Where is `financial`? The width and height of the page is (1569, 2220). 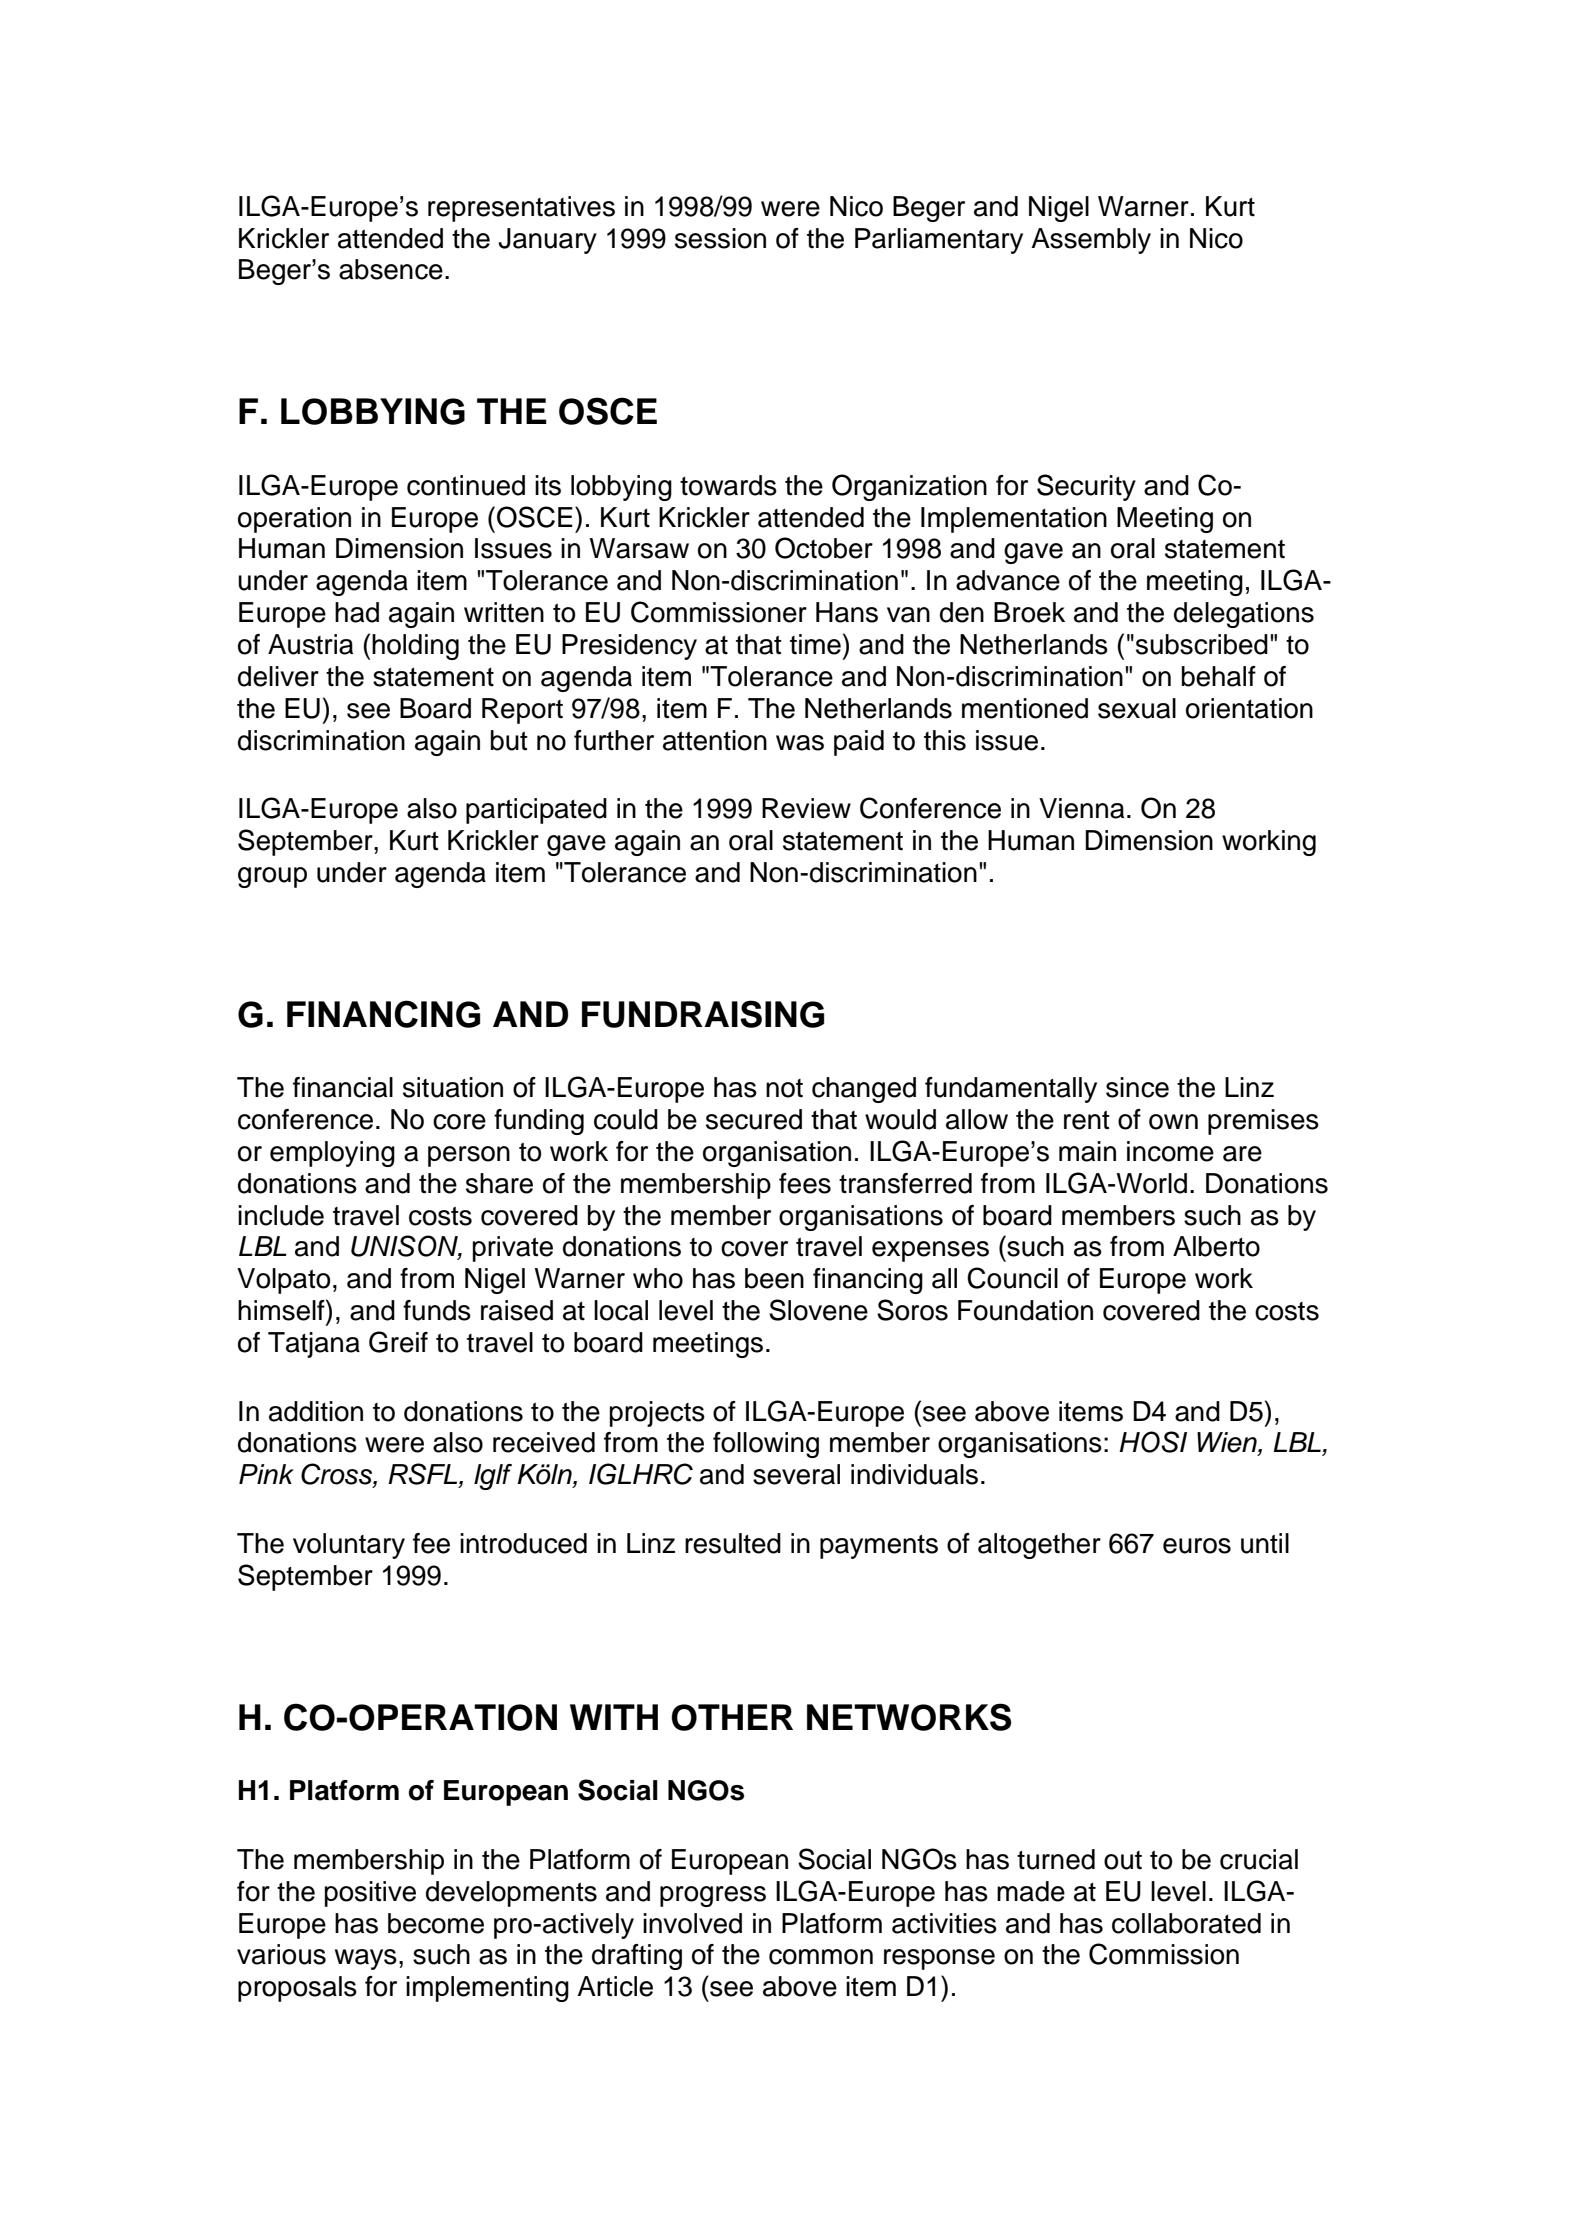
financial is located at coordinates (343, 1087).
